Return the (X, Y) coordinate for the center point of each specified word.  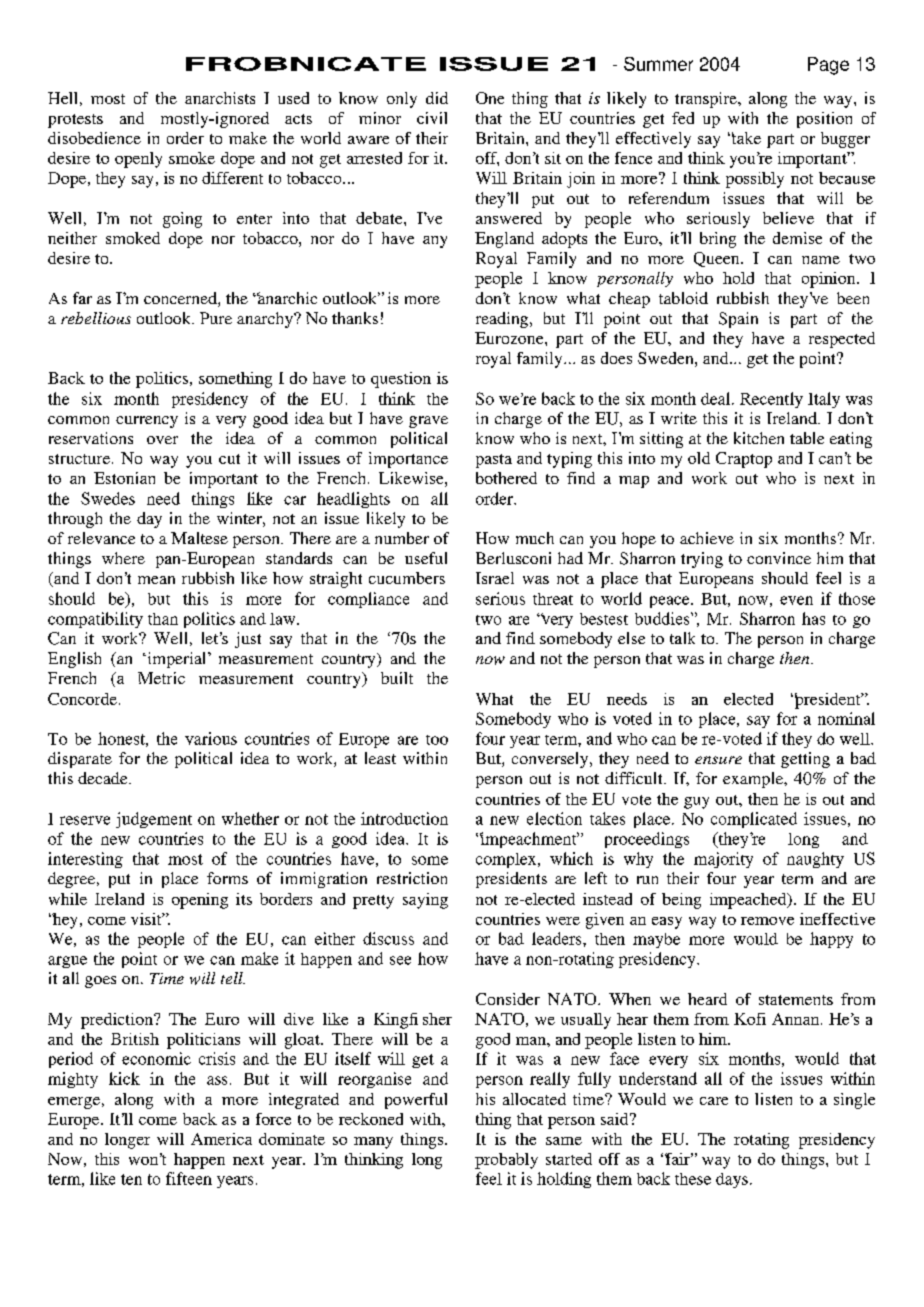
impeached (749, 901)
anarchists (220, 98)
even (796, 600)
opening (200, 901)
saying (425, 901)
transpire (707, 100)
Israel (495, 578)
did (437, 98)
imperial (177, 660)
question (401, 380)
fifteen (189, 1178)
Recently (771, 400)
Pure (216, 318)
